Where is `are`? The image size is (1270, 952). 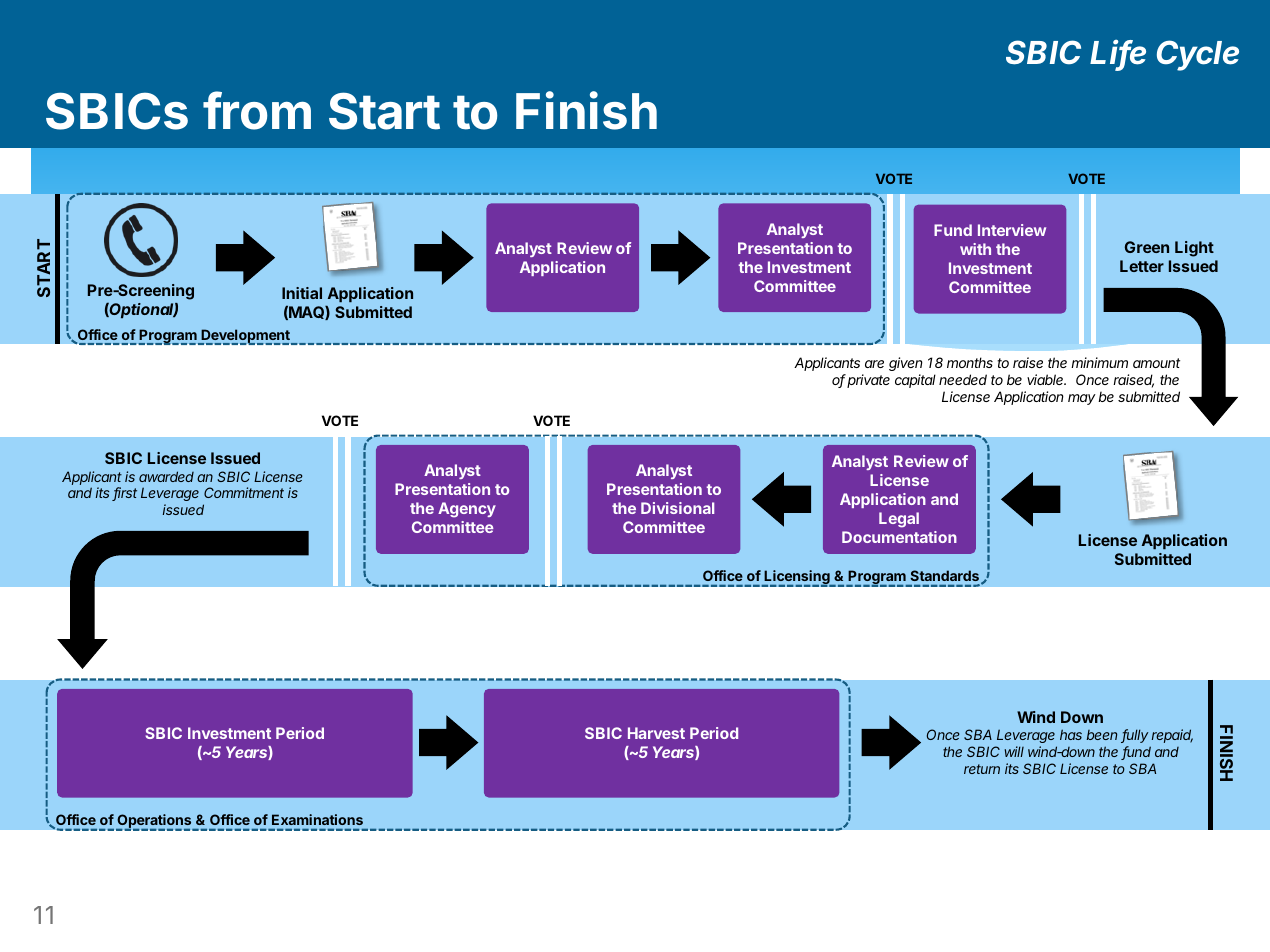
are is located at coordinates (874, 364).
